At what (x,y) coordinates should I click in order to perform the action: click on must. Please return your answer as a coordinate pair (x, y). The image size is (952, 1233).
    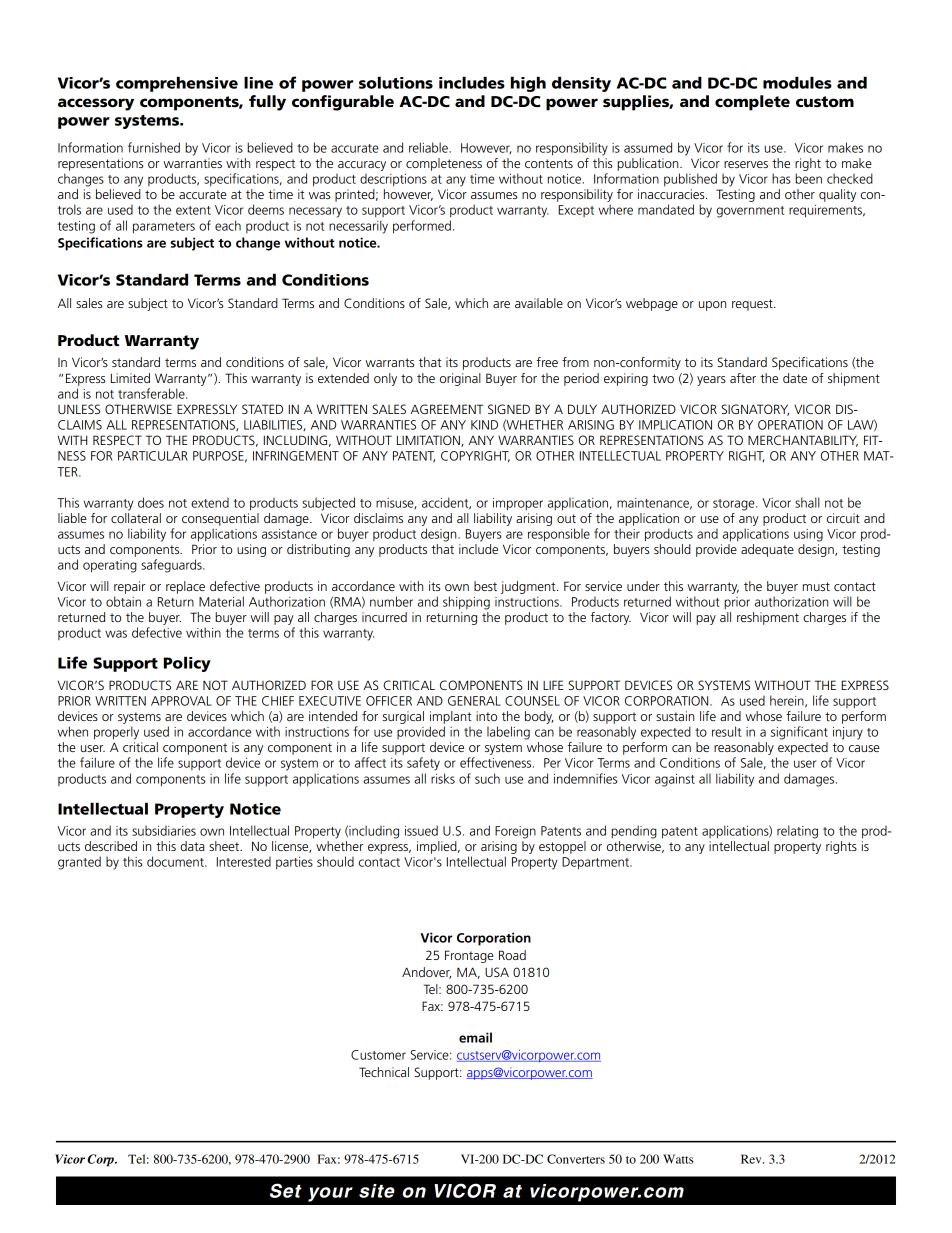
    Looking at the image, I should click on (816, 586).
